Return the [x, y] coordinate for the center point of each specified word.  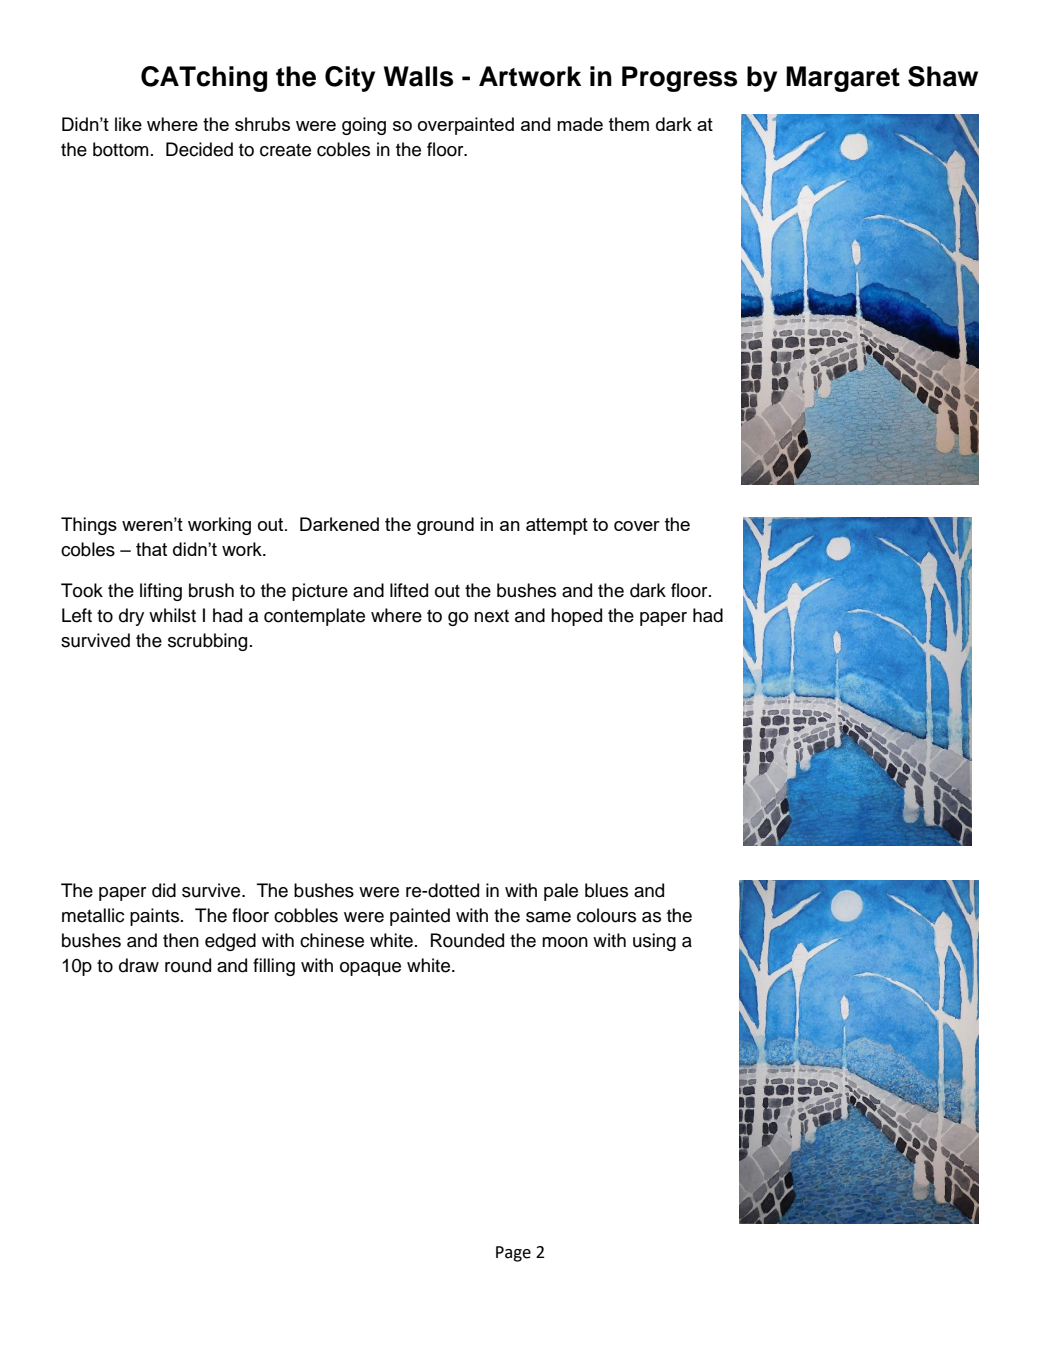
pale [561, 892]
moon [565, 942]
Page [513, 1254]
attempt [557, 526]
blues [606, 890]
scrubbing [207, 642]
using [654, 942]
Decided [199, 149]
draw [139, 965]
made [580, 124]
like [128, 124]
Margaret [843, 79]
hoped [576, 617]
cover [637, 526]
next [491, 616]
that [151, 549]
